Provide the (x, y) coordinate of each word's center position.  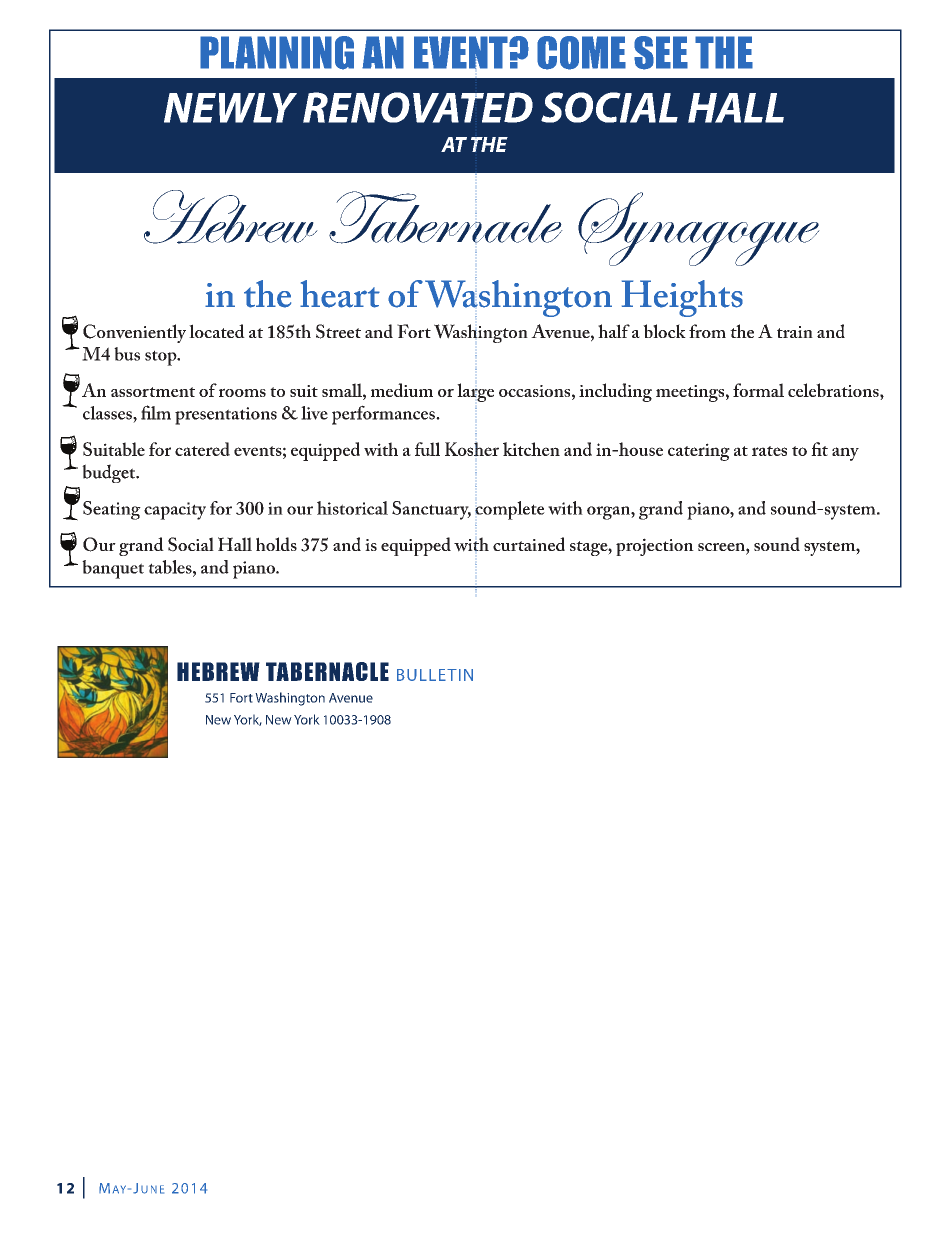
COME (581, 53)
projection (655, 547)
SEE (661, 53)
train (795, 332)
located (217, 331)
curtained (529, 544)
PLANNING (277, 53)
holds (276, 544)
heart (340, 294)
